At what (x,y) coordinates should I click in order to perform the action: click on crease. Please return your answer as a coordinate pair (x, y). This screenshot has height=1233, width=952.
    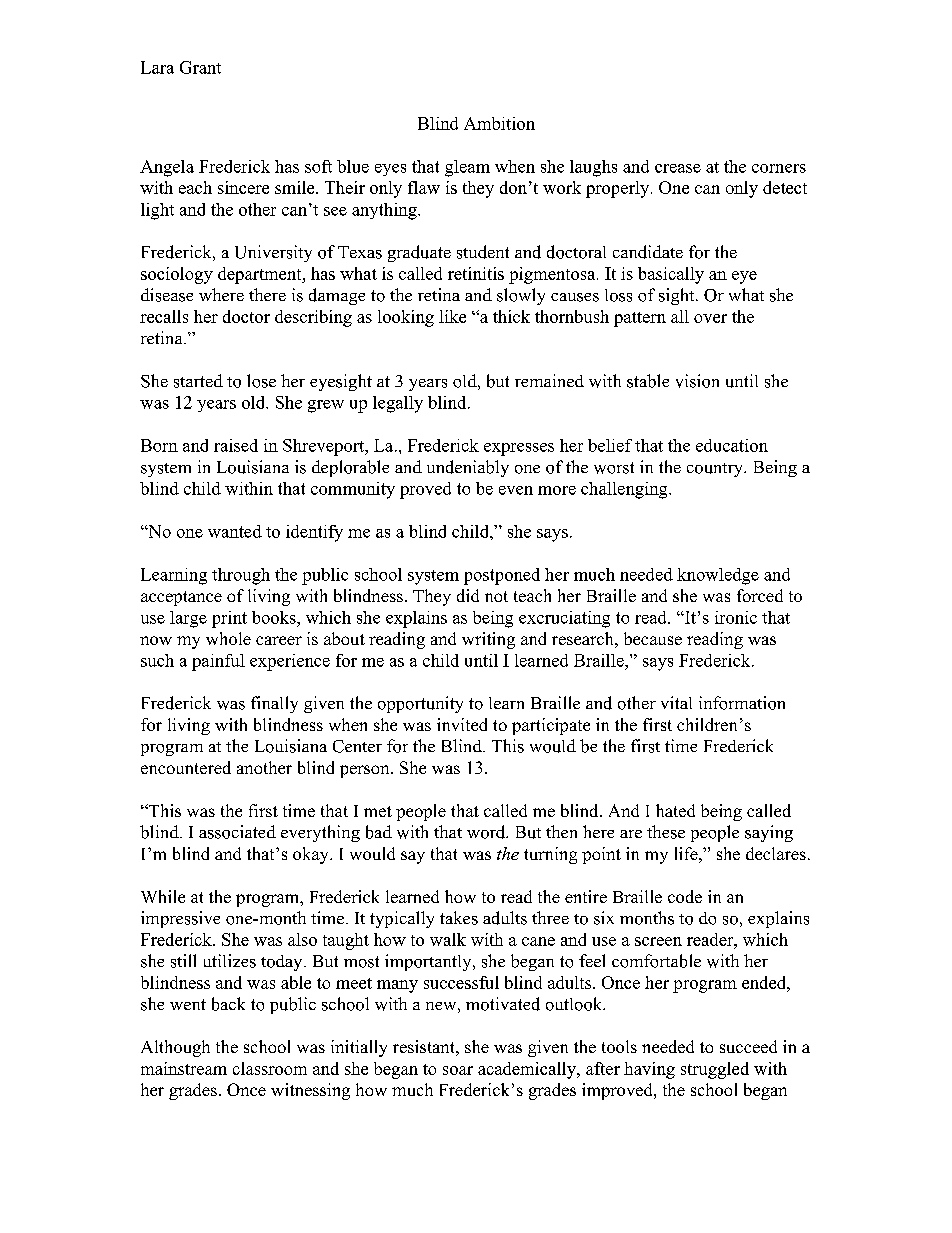
    Looking at the image, I should click on (678, 168).
